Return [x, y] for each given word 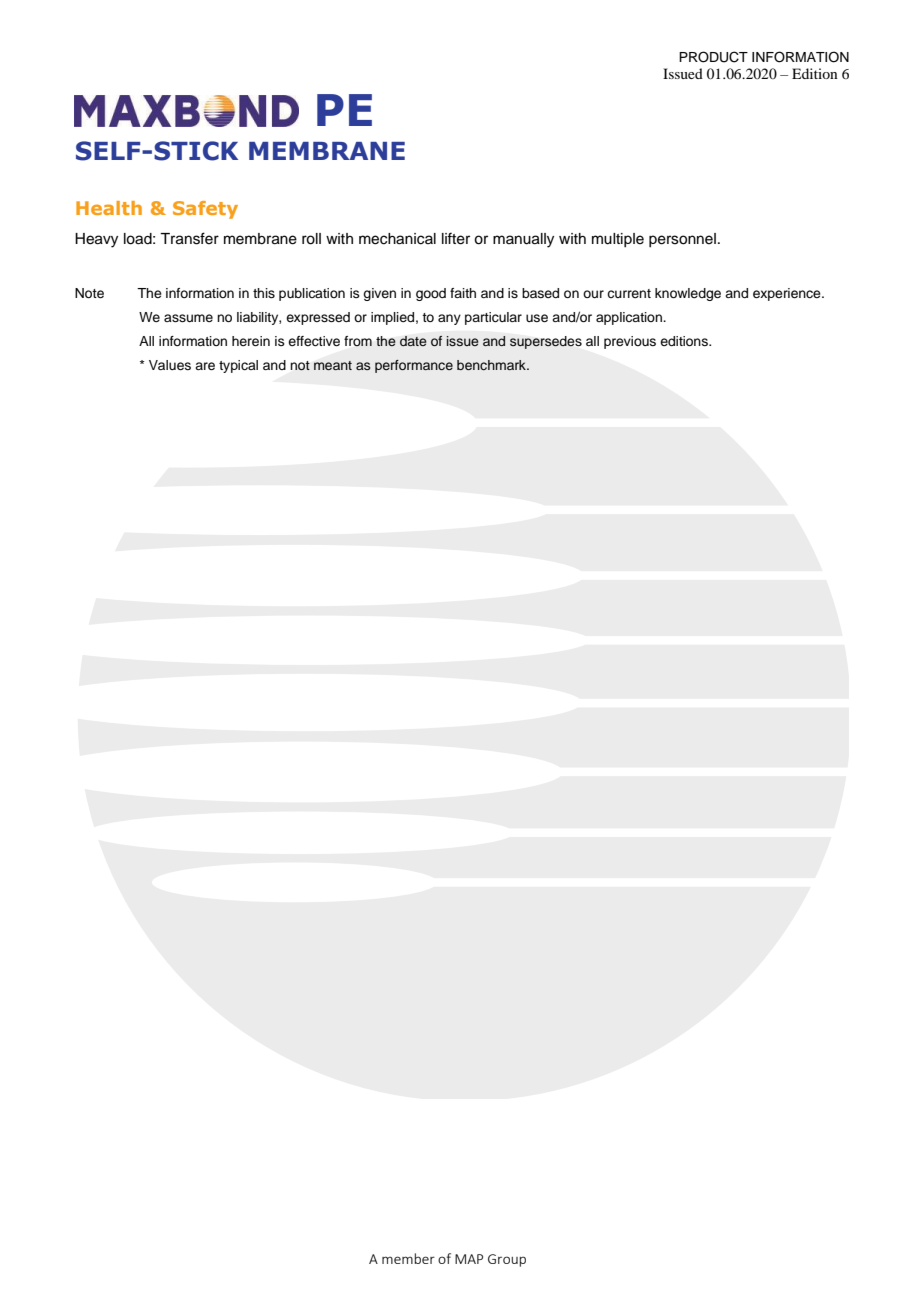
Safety [205, 210]
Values [170, 365]
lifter [456, 238]
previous [630, 342]
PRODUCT [713, 57]
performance [414, 366]
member [408, 1258]
